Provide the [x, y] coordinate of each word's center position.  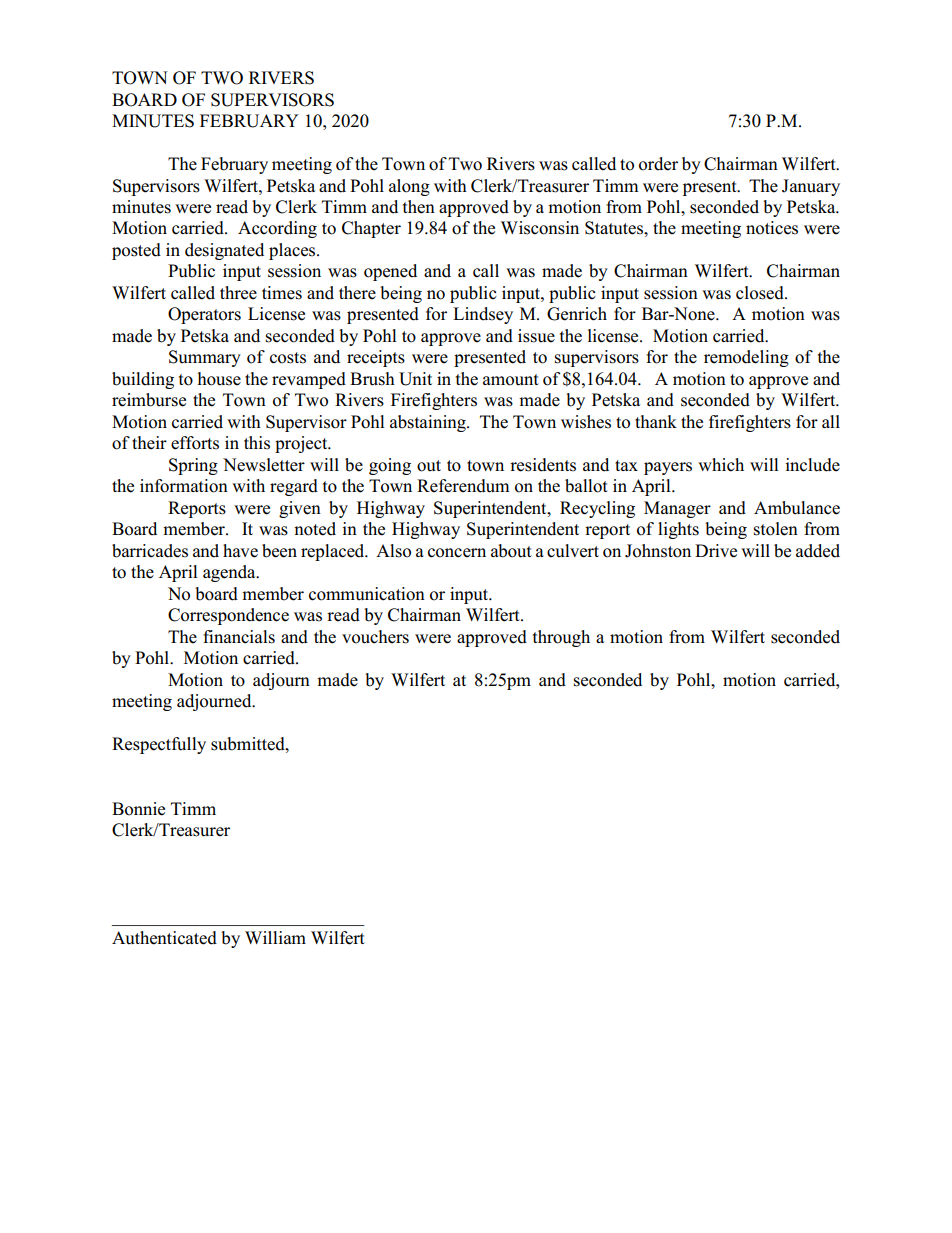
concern [457, 553]
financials [239, 637]
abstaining [429, 423]
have [240, 551]
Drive [716, 551]
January [811, 187]
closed [761, 293]
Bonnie [138, 809]
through [561, 638]
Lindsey [483, 315]
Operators [204, 315]
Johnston [658, 551]
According [277, 229]
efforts [195, 443]
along [409, 187]
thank [656, 421]
